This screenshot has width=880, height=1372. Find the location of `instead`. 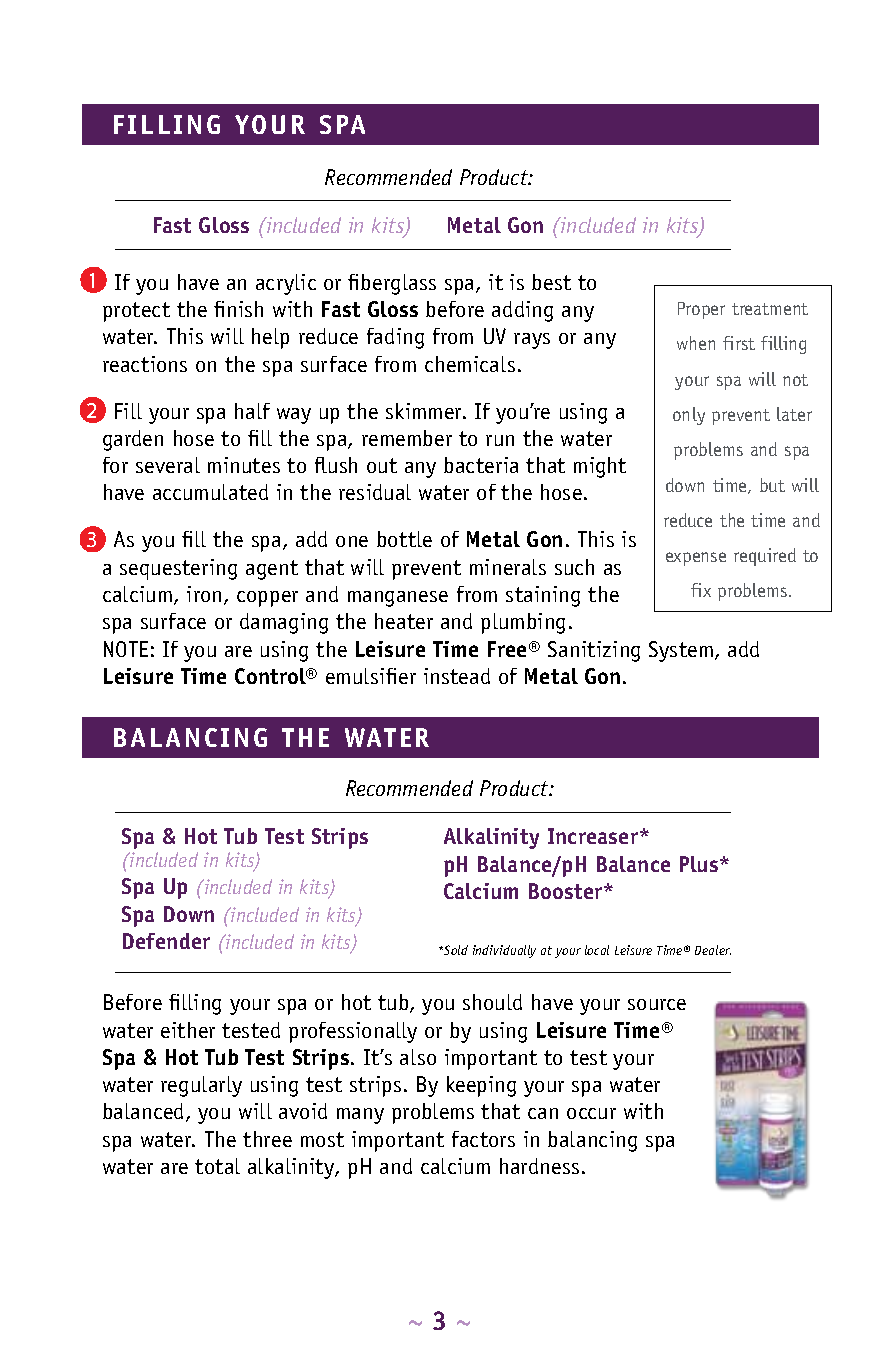

instead is located at coordinates (457, 676).
